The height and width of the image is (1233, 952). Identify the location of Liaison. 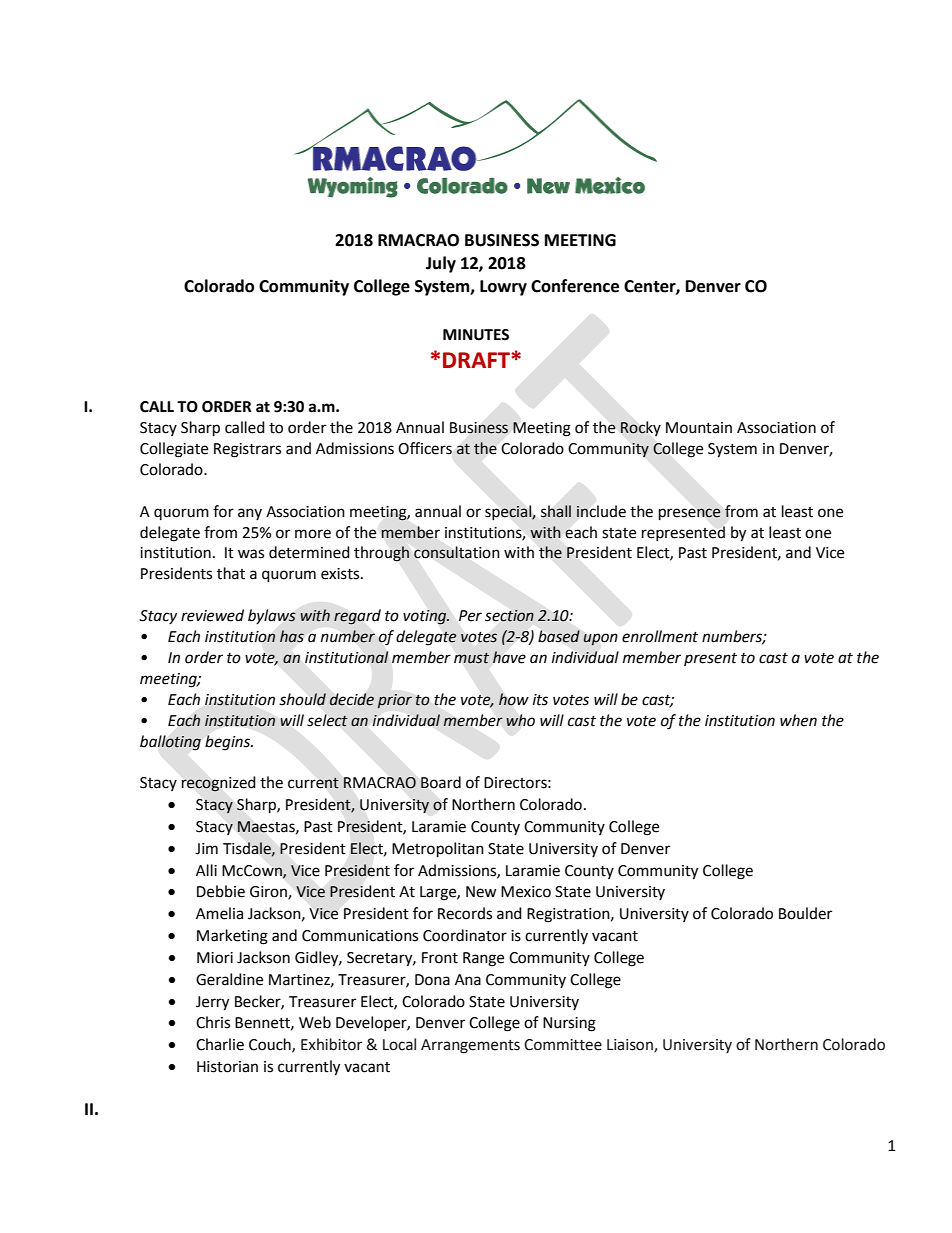
(631, 1046).
